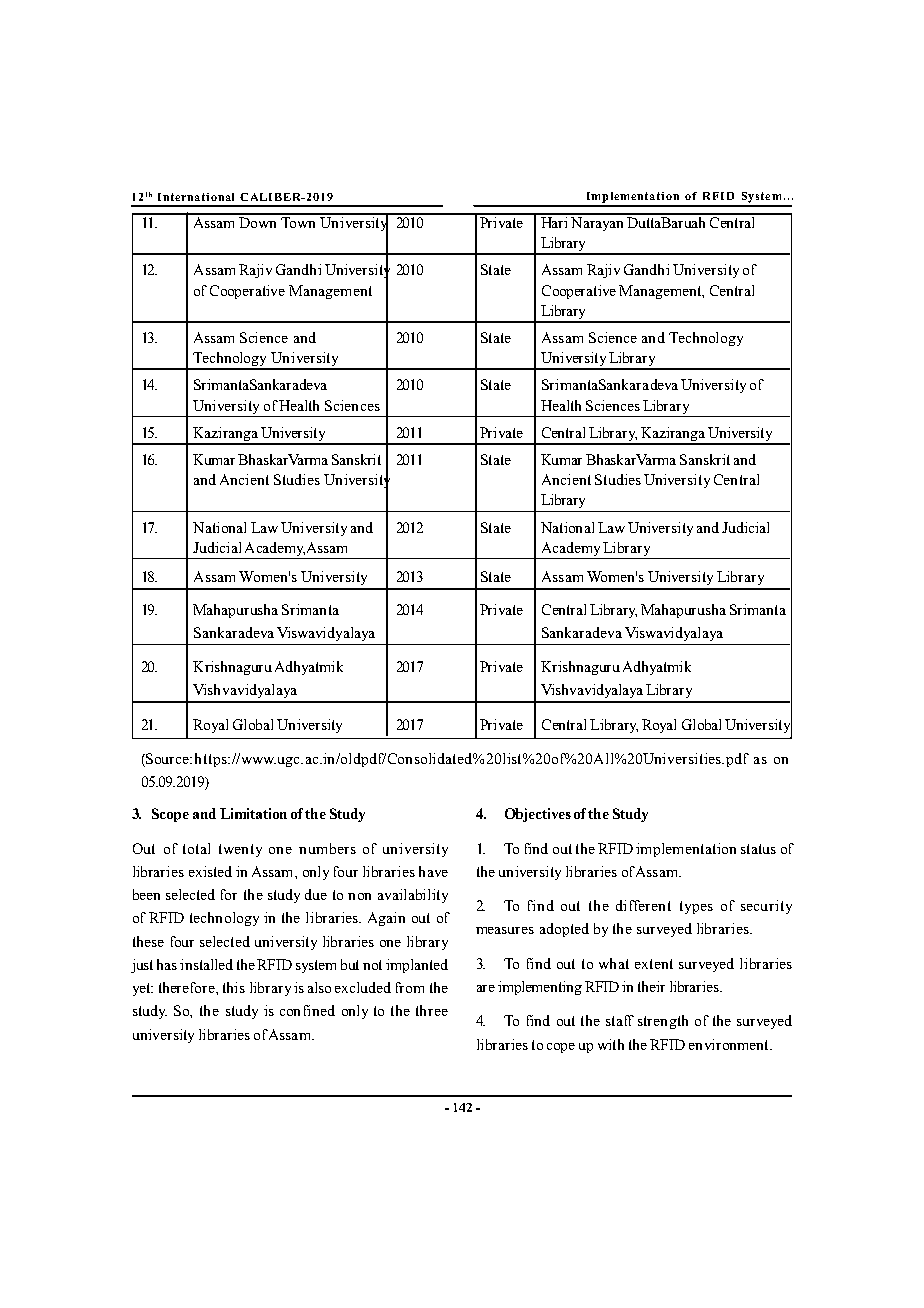 The width and height of the screenshot is (924, 1308). What do you see at coordinates (206, 964) in the screenshot?
I see `installed` at bounding box center [206, 964].
